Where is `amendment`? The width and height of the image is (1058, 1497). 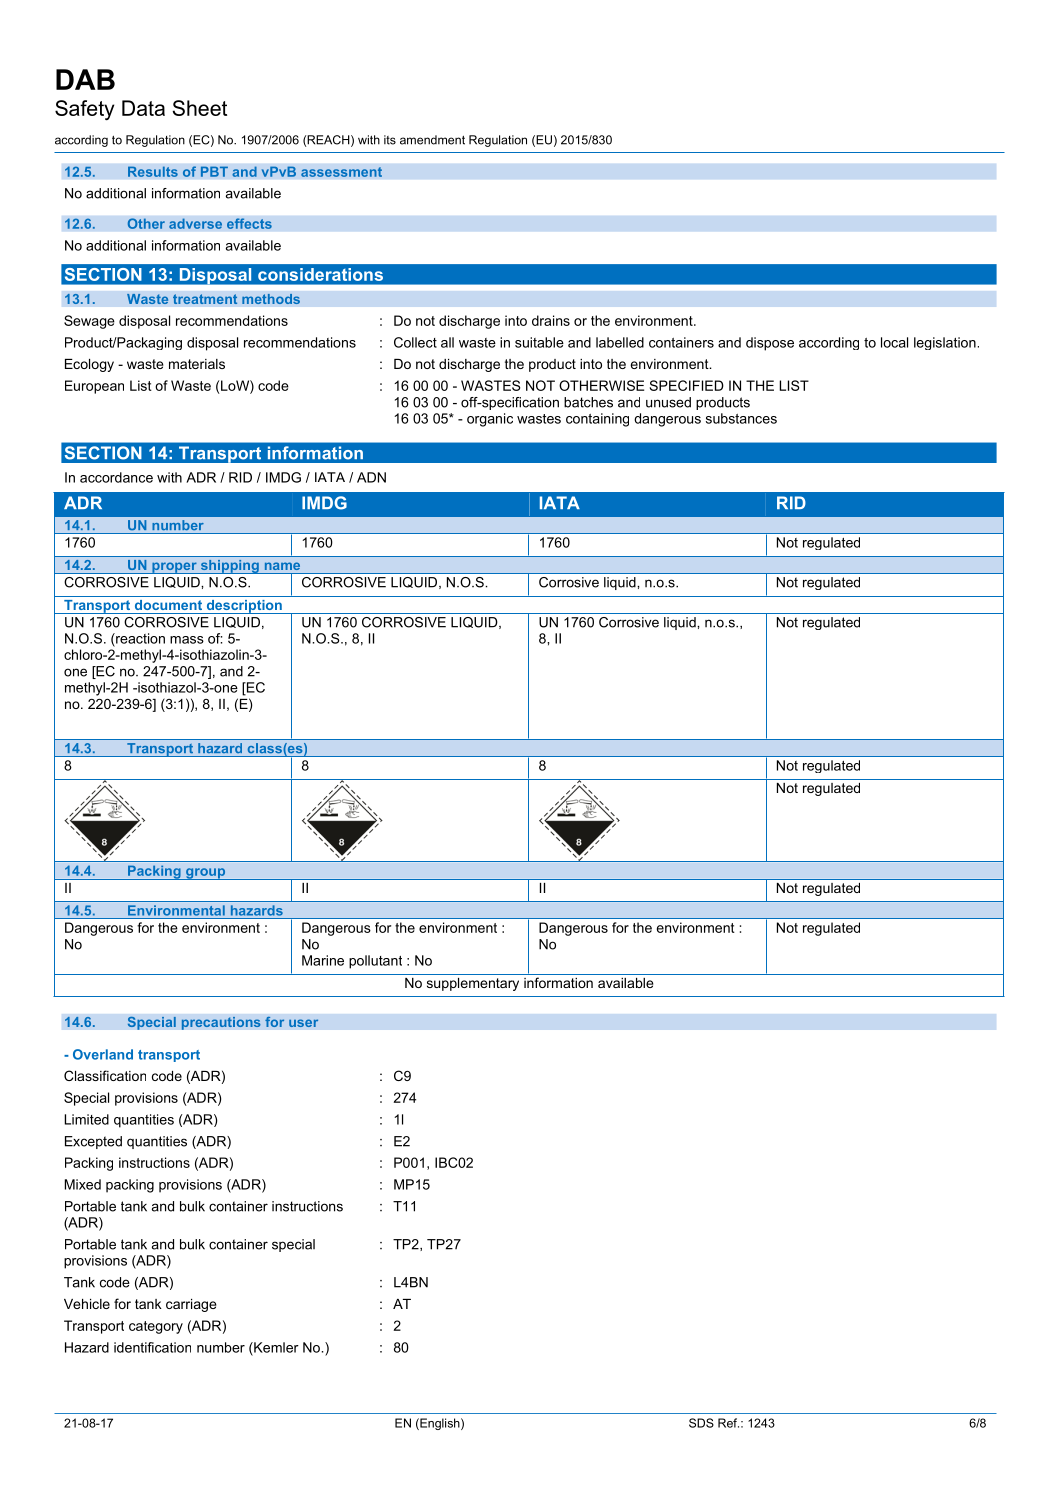 amendment is located at coordinates (432, 140).
